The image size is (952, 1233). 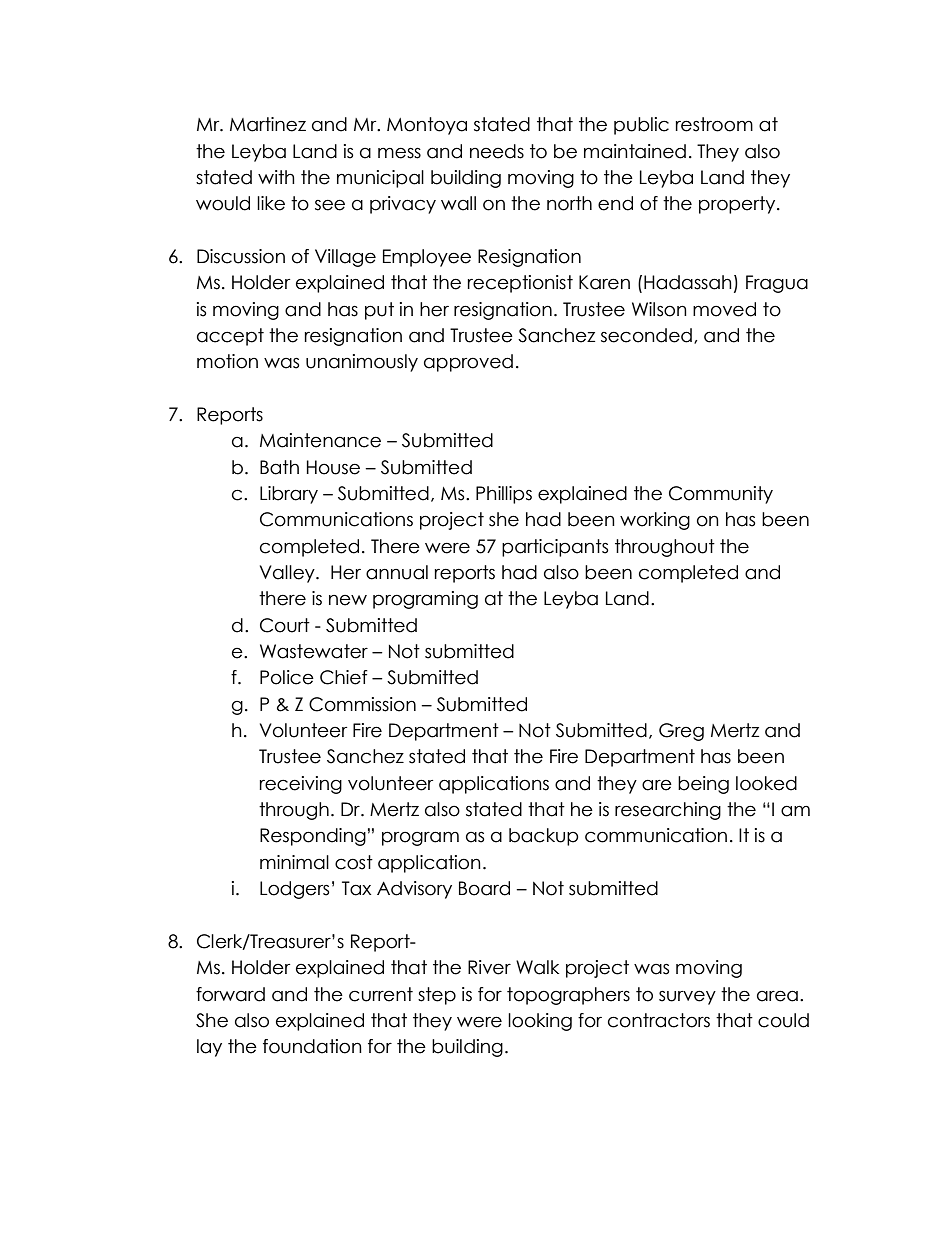 I want to click on looking, so click(x=540, y=1022).
